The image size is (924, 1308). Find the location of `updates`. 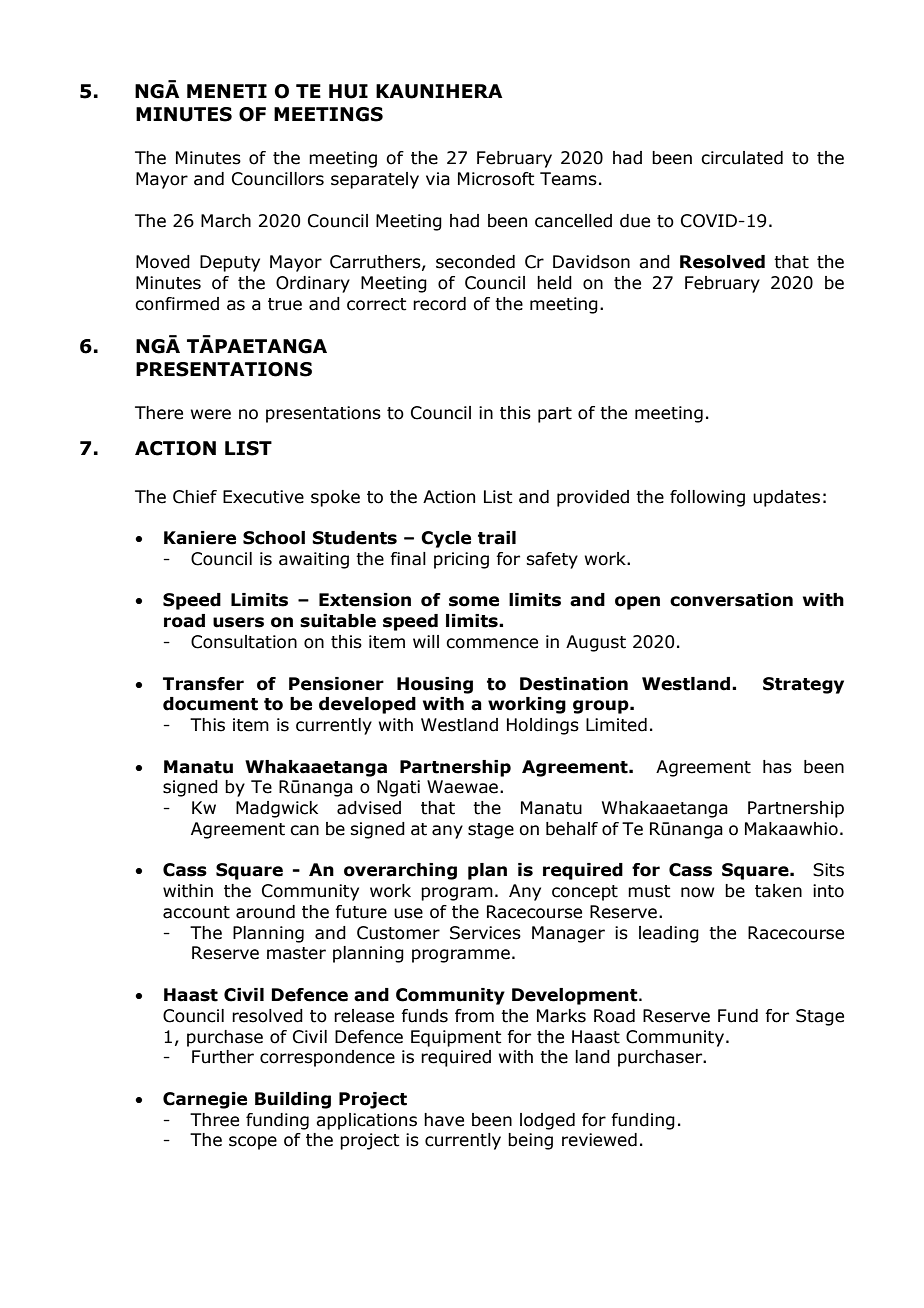

updates is located at coordinates (786, 498).
